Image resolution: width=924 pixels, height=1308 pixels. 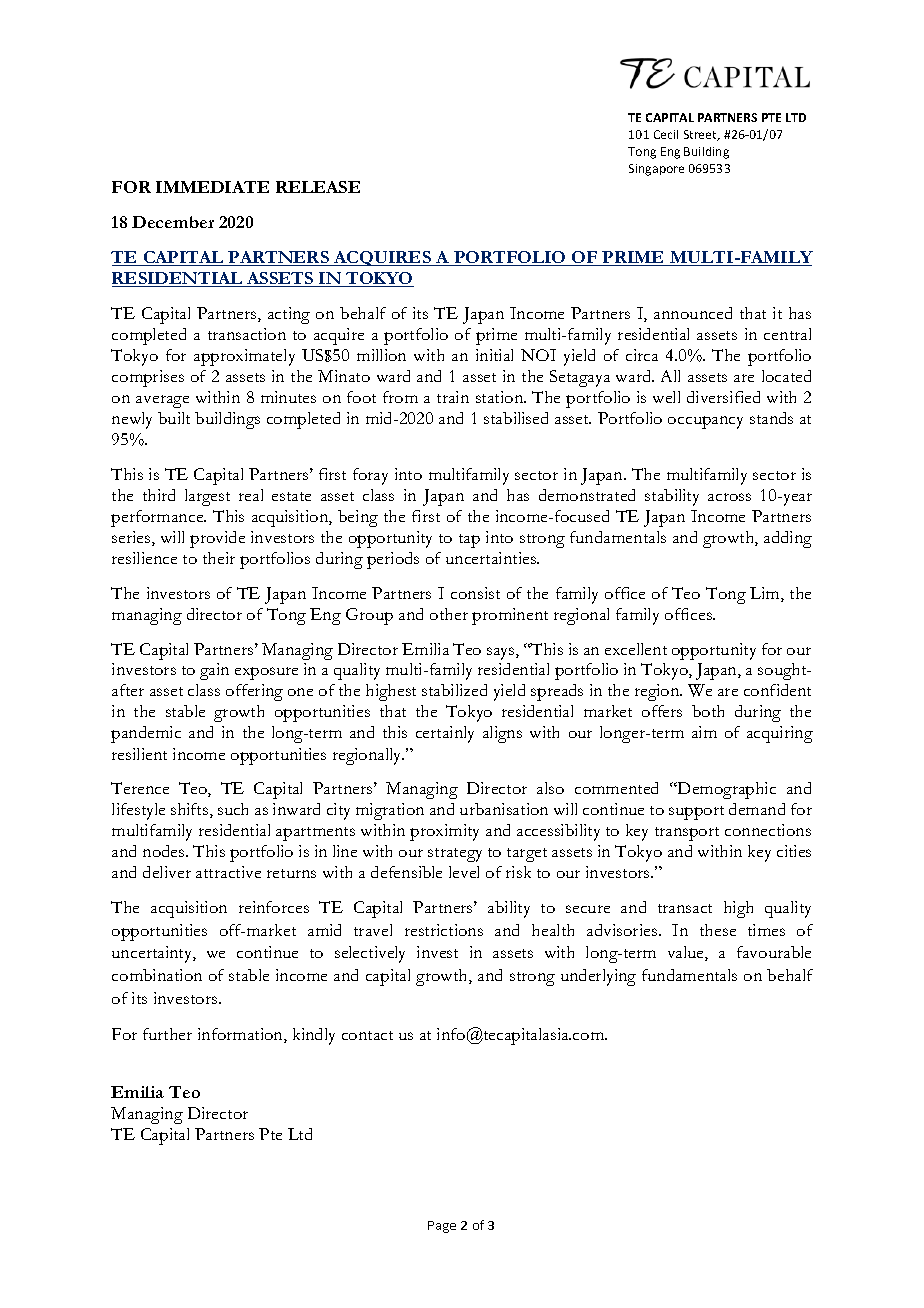 What do you see at coordinates (469, 541) in the screenshot?
I see `tap` at bounding box center [469, 541].
